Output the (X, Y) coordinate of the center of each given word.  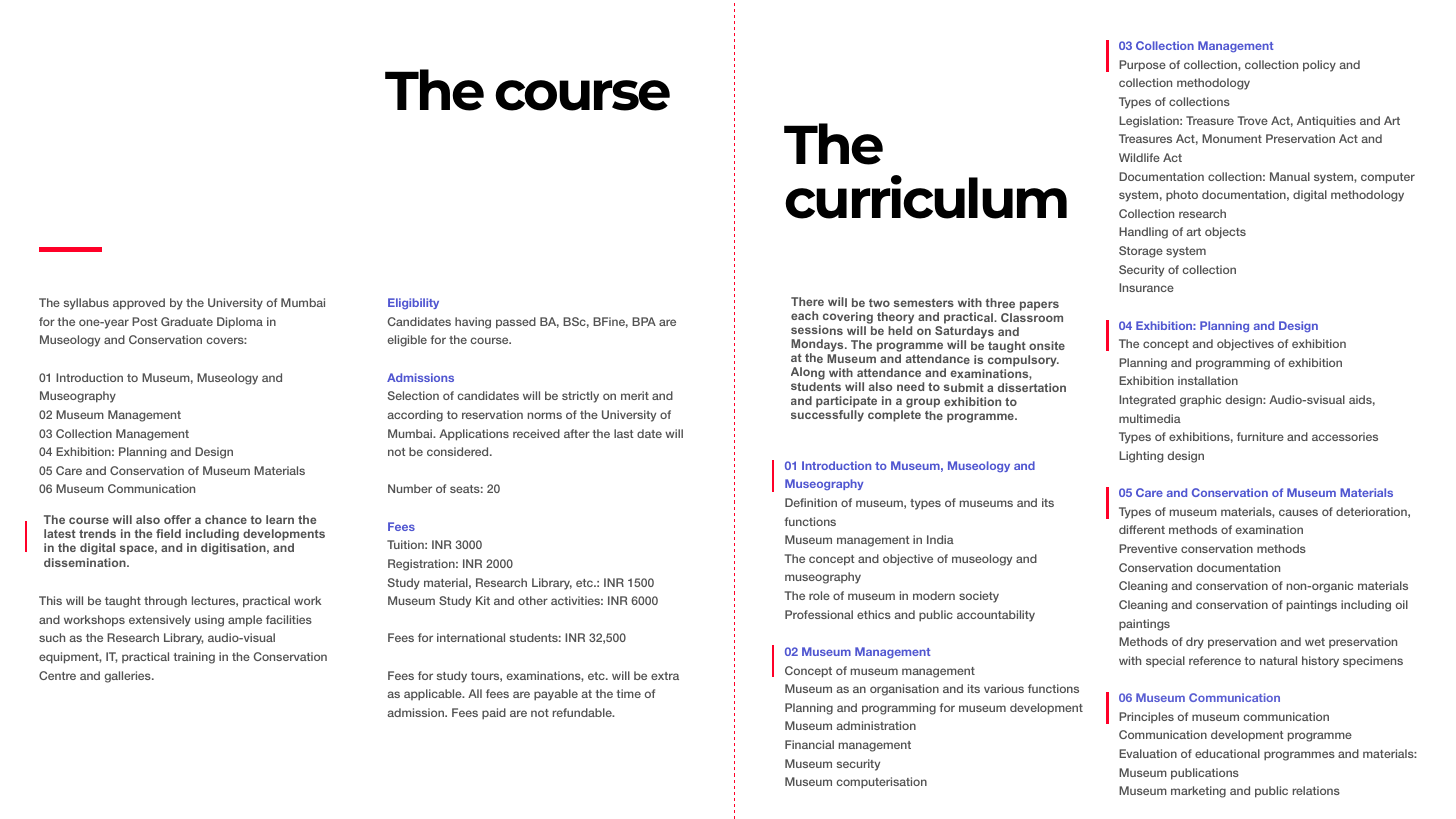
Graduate (187, 321)
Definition (811, 502)
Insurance (1146, 287)
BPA (644, 321)
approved (139, 304)
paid (494, 714)
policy (1319, 66)
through (165, 602)
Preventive (1148, 548)
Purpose (1142, 66)
